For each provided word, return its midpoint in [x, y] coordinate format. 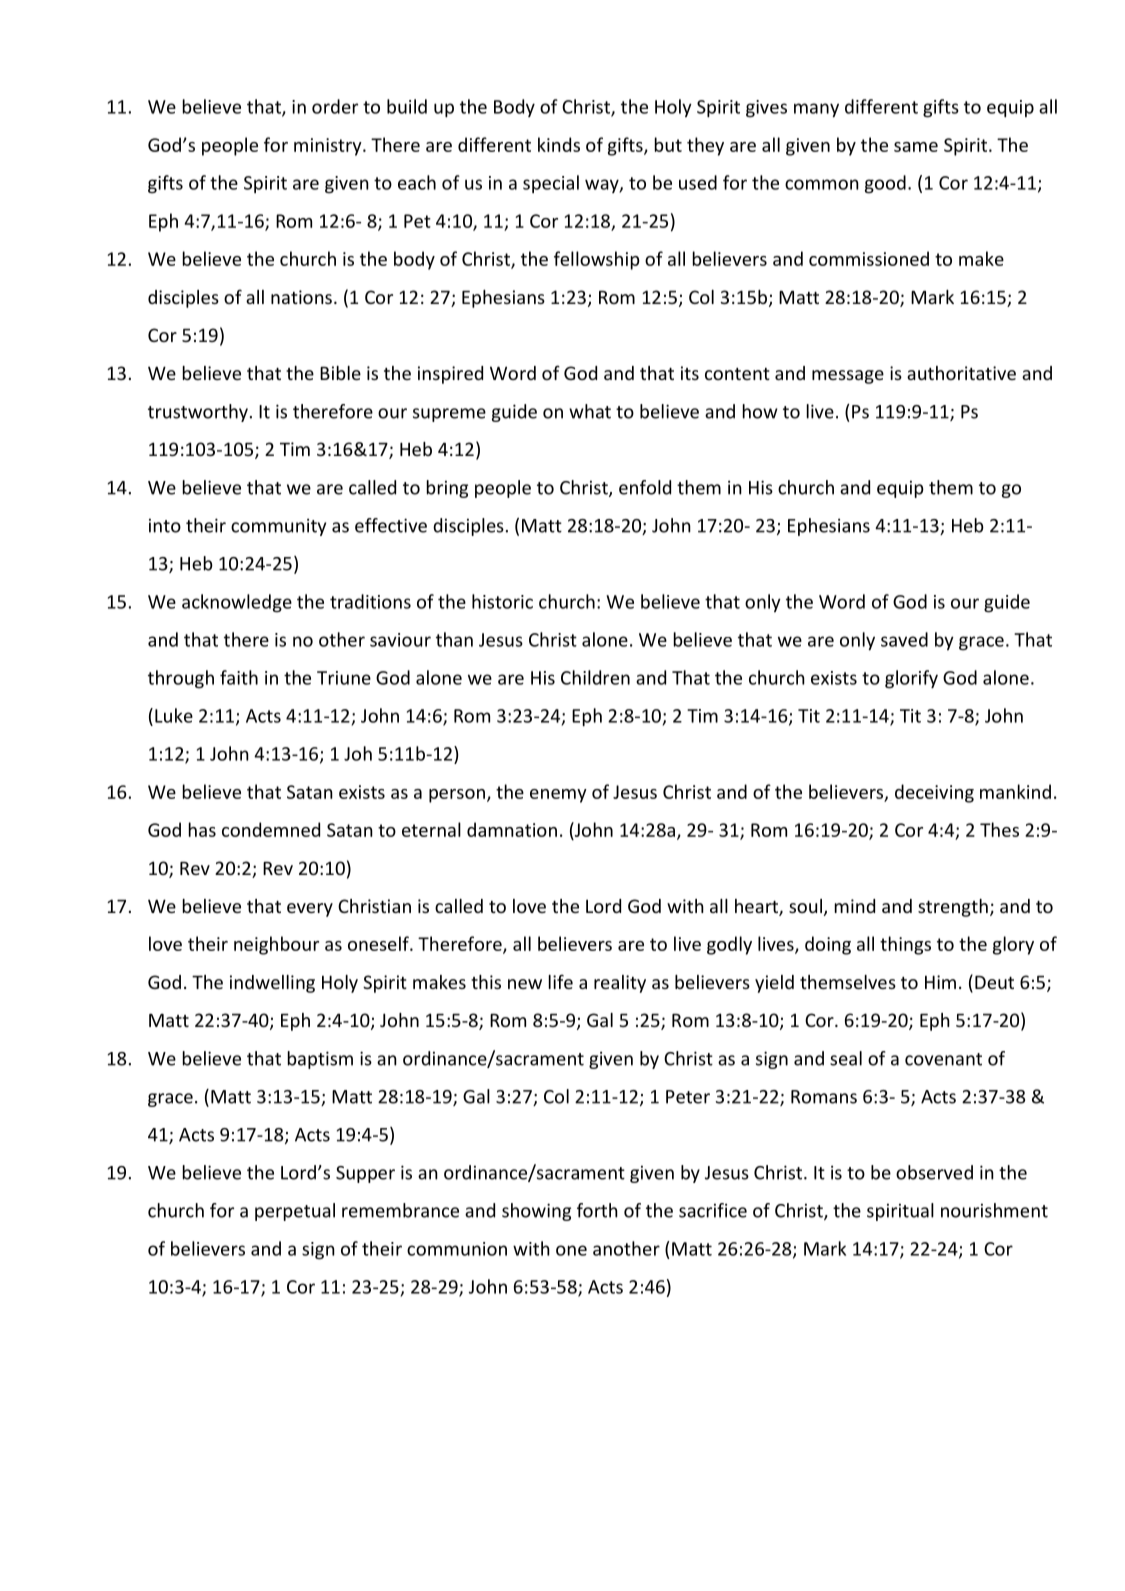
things [905, 945]
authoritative [961, 373]
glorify [911, 679]
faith [239, 677]
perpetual [295, 1212]
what [590, 411]
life [561, 981]
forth [597, 1210]
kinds [559, 144]
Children [595, 677]
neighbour [276, 945]
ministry [329, 147]
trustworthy [198, 413]
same [916, 147]
